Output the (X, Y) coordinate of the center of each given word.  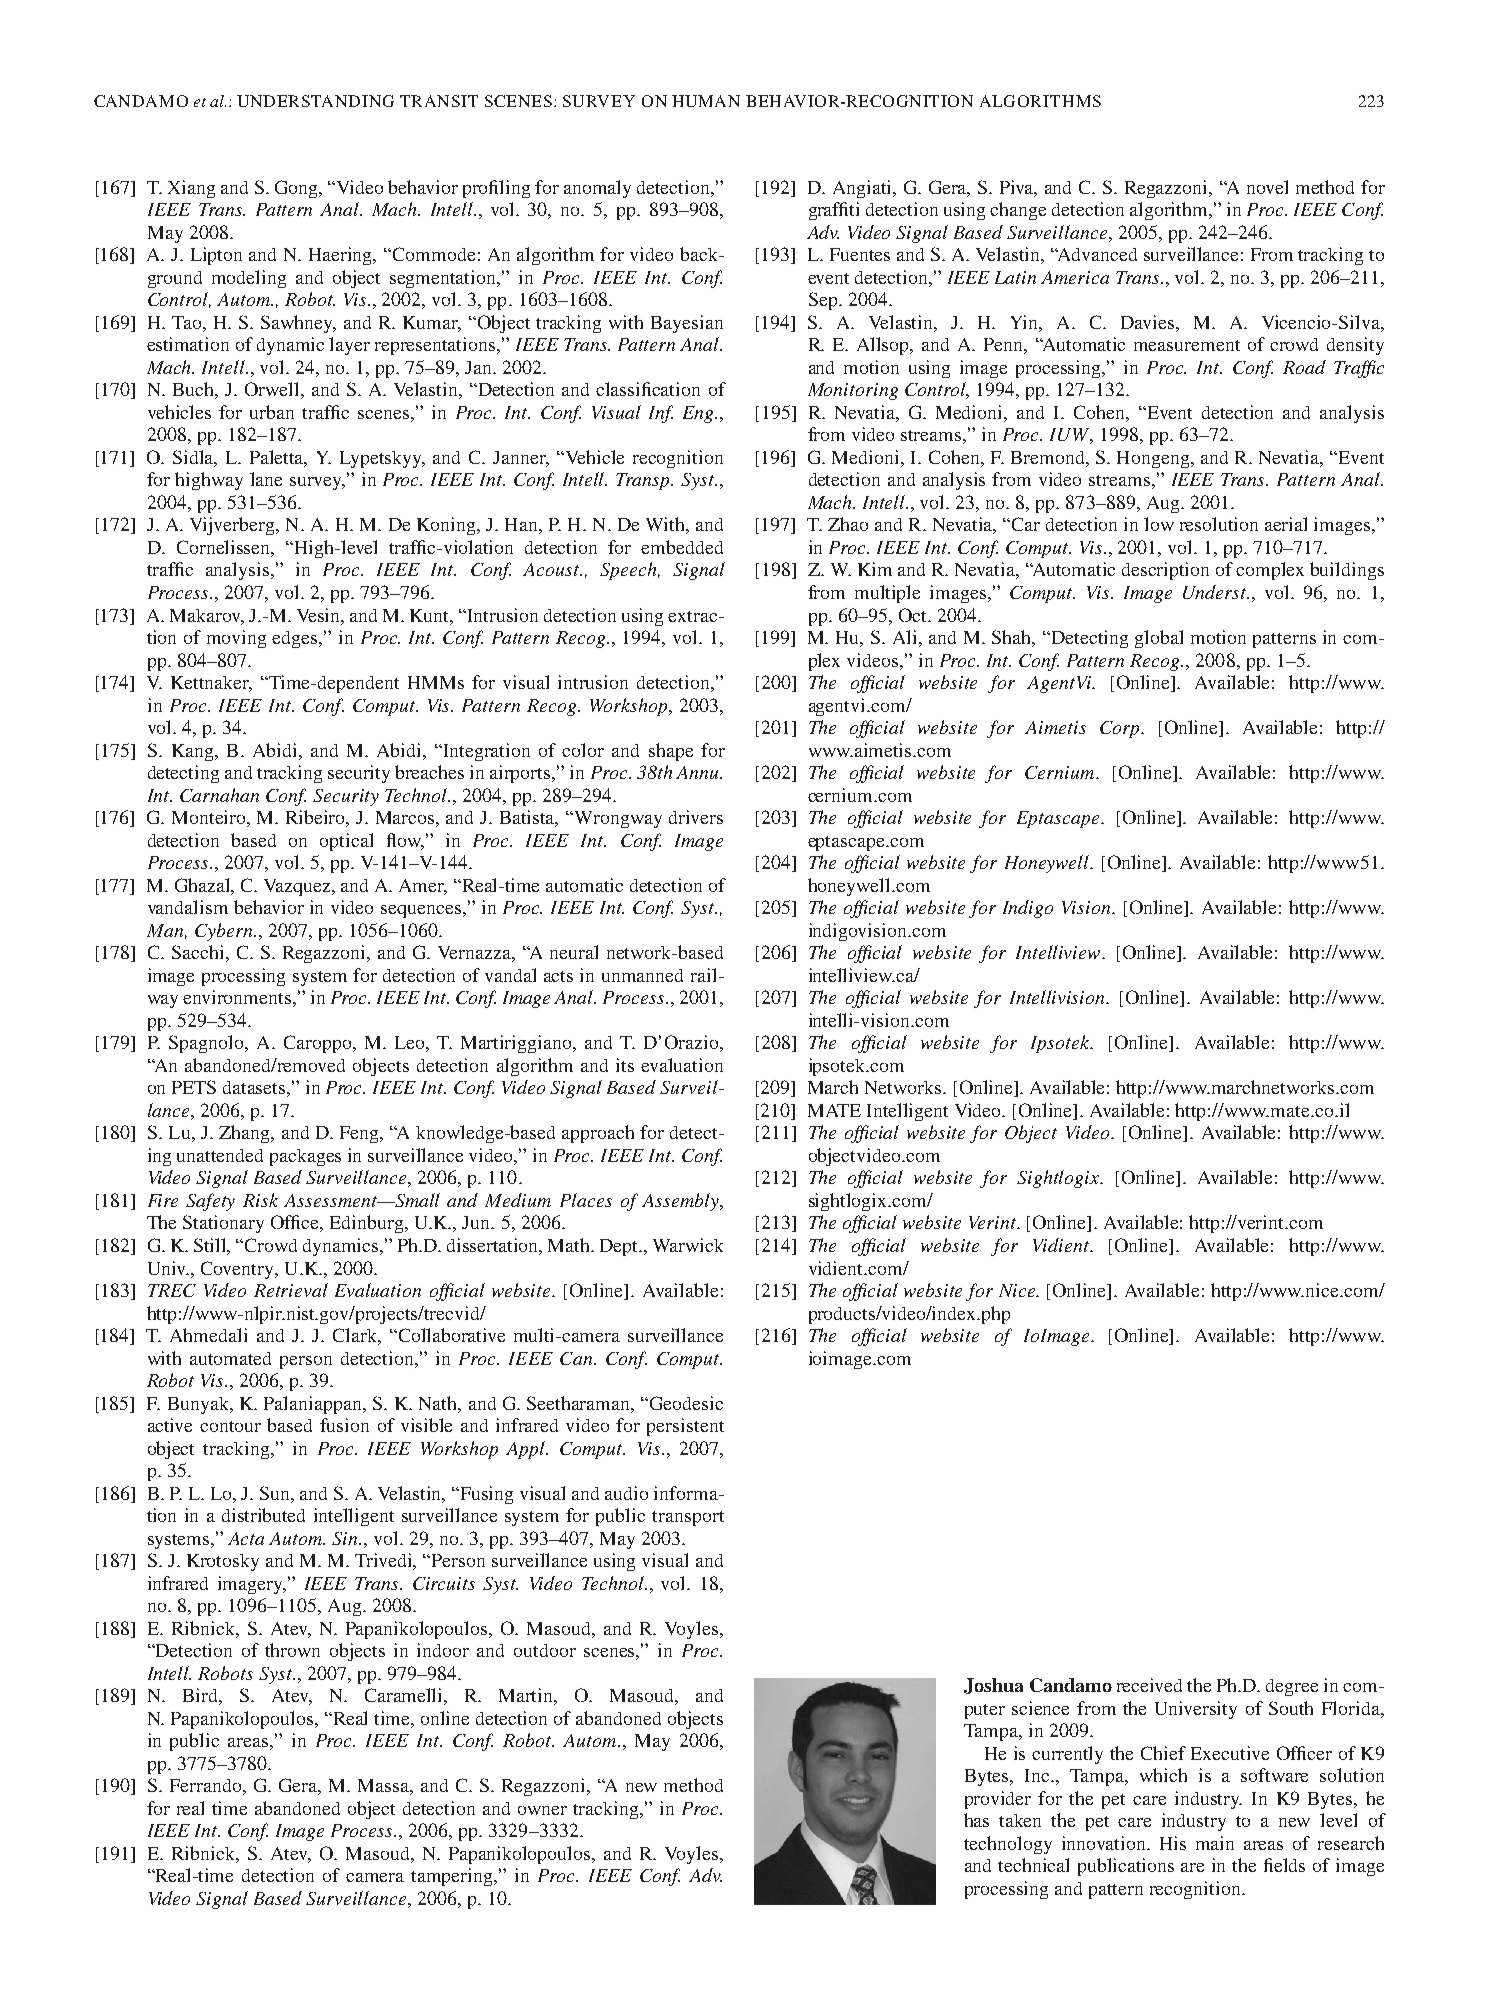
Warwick (688, 1245)
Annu (698, 772)
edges (296, 639)
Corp (1121, 729)
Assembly (681, 1202)
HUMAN (706, 101)
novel (1267, 187)
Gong (297, 189)
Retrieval (291, 1290)
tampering (453, 1877)
